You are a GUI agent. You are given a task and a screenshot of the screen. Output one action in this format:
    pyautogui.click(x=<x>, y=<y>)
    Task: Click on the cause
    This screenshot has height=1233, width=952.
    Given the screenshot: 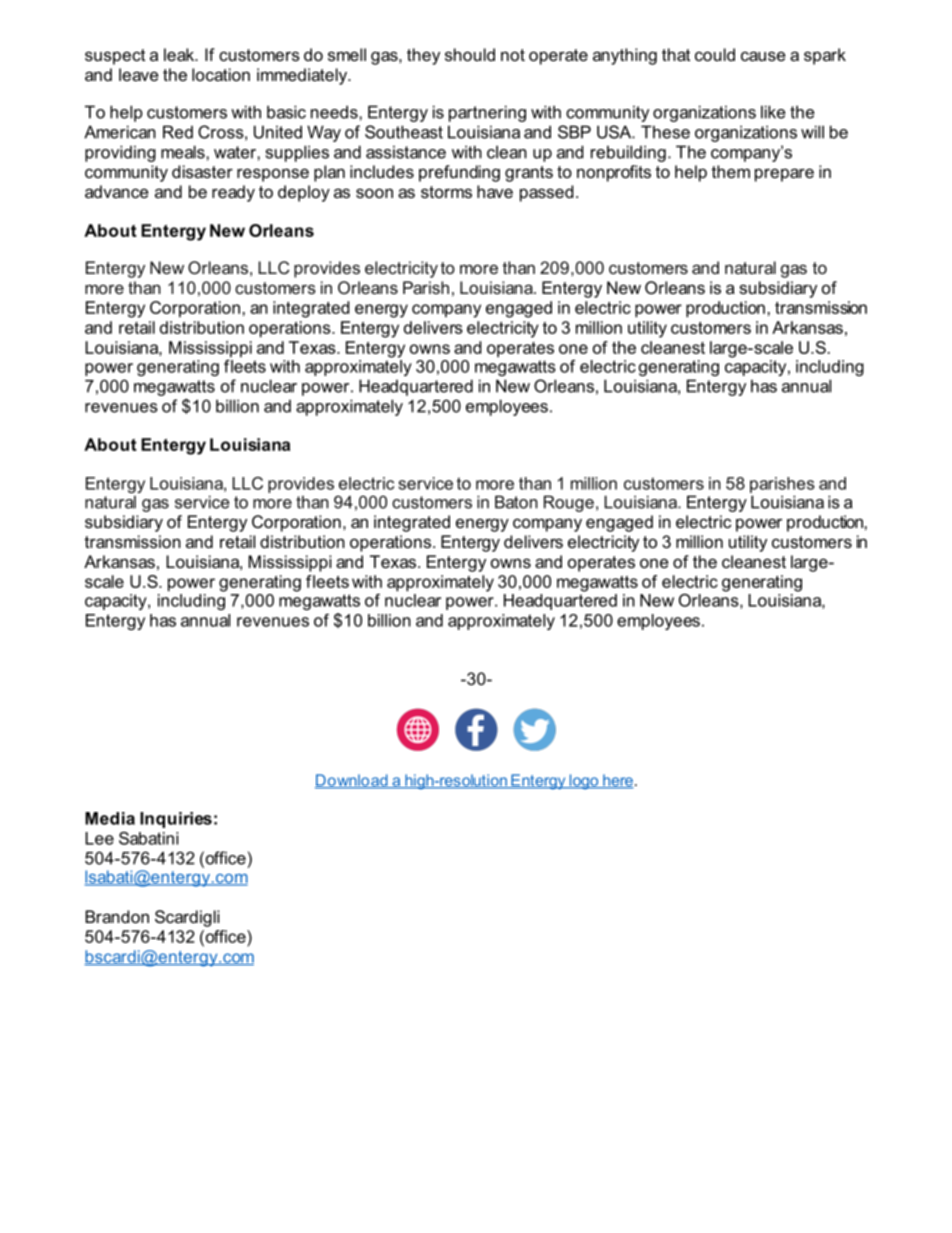 What is the action you would take?
    pyautogui.click(x=763, y=56)
